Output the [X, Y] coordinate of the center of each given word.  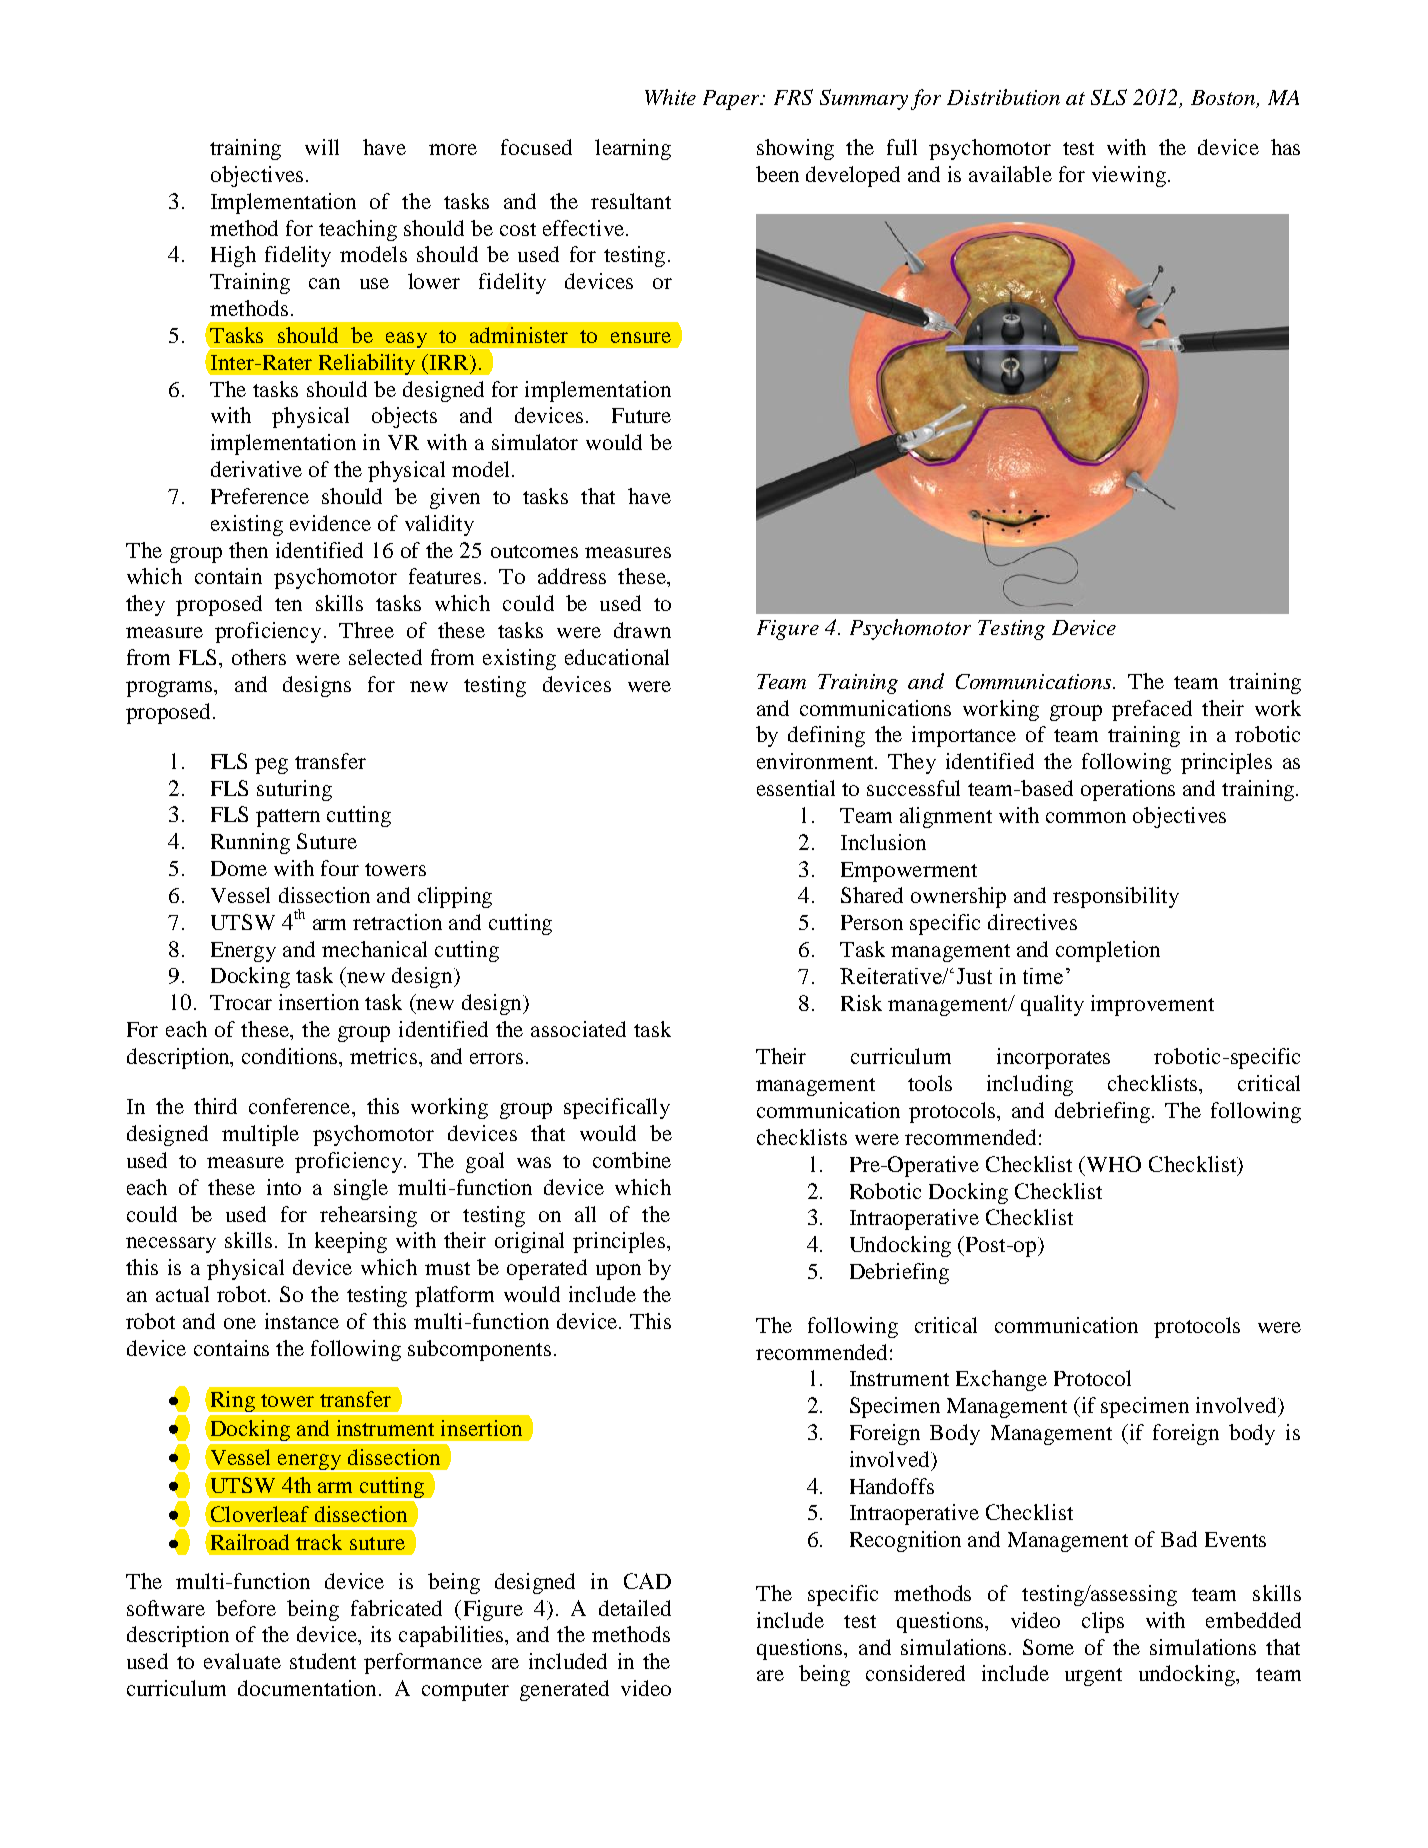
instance [302, 1321]
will [322, 147]
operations [1128, 790]
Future [641, 415]
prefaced [1152, 710]
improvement [1152, 1005]
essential [796, 788]
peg [271, 766]
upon [618, 1272]
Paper [733, 100]
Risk [861, 1003]
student [323, 1661]
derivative [256, 469]
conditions [291, 1056]
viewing [1129, 176]
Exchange [1001, 1380]
